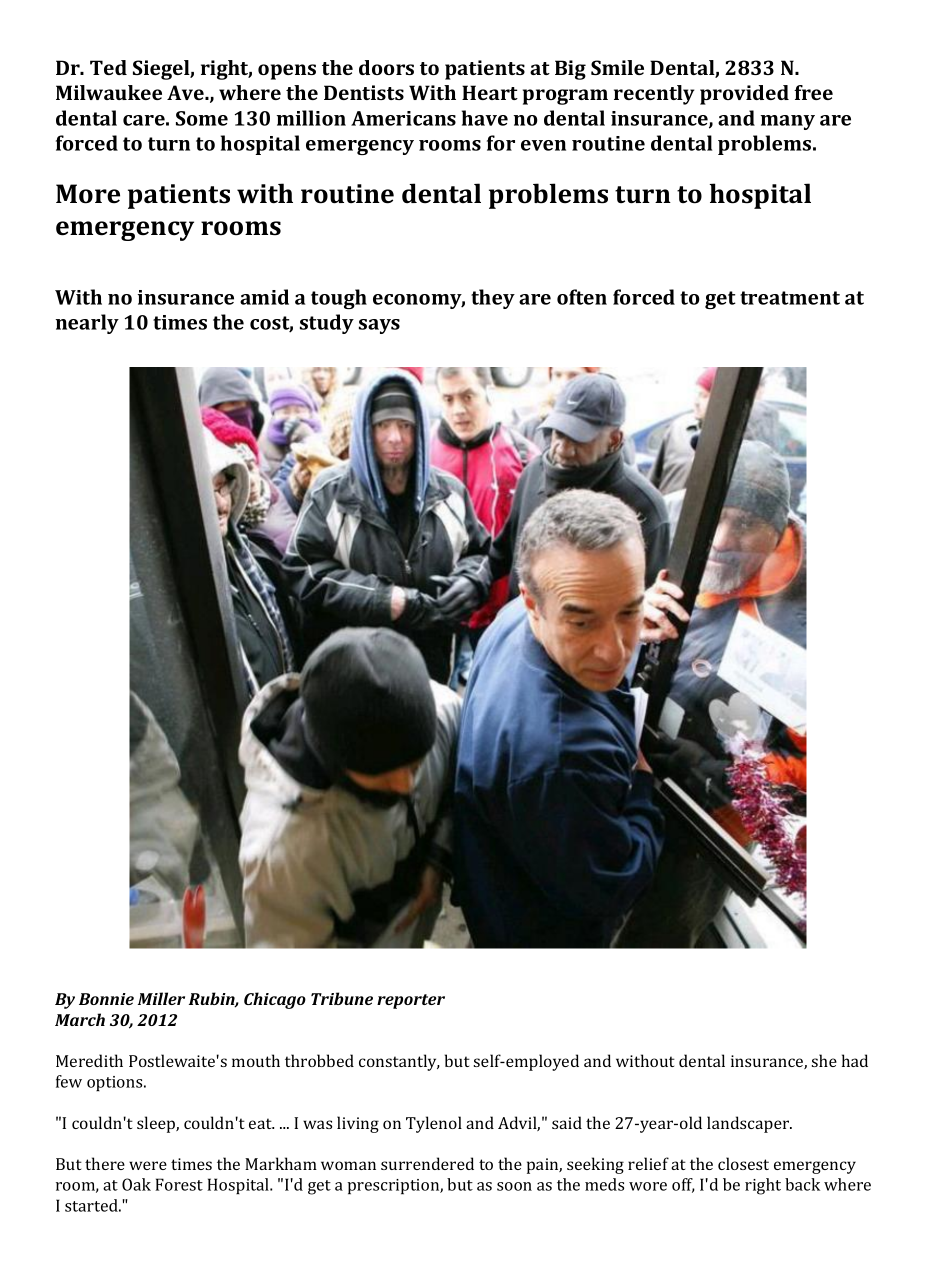 This image has height=1288, width=936. What do you see at coordinates (490, 92) in the image?
I see `Heart` at bounding box center [490, 92].
